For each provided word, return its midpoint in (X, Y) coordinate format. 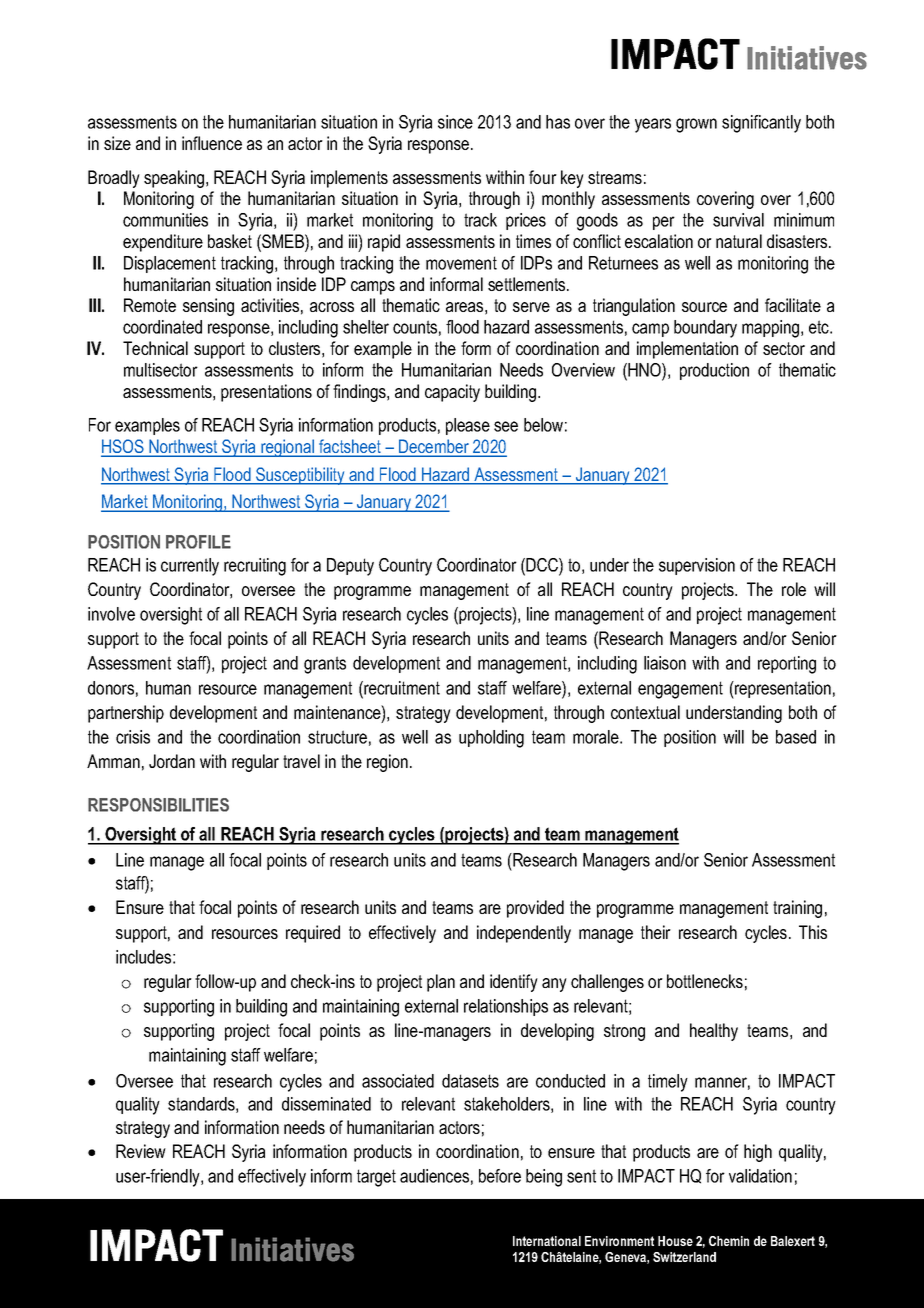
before (500, 1176)
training (797, 909)
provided (535, 909)
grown (696, 125)
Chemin (729, 1241)
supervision (697, 566)
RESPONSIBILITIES (158, 805)
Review (141, 1151)
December (434, 447)
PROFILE (198, 542)
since (455, 122)
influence (212, 143)
